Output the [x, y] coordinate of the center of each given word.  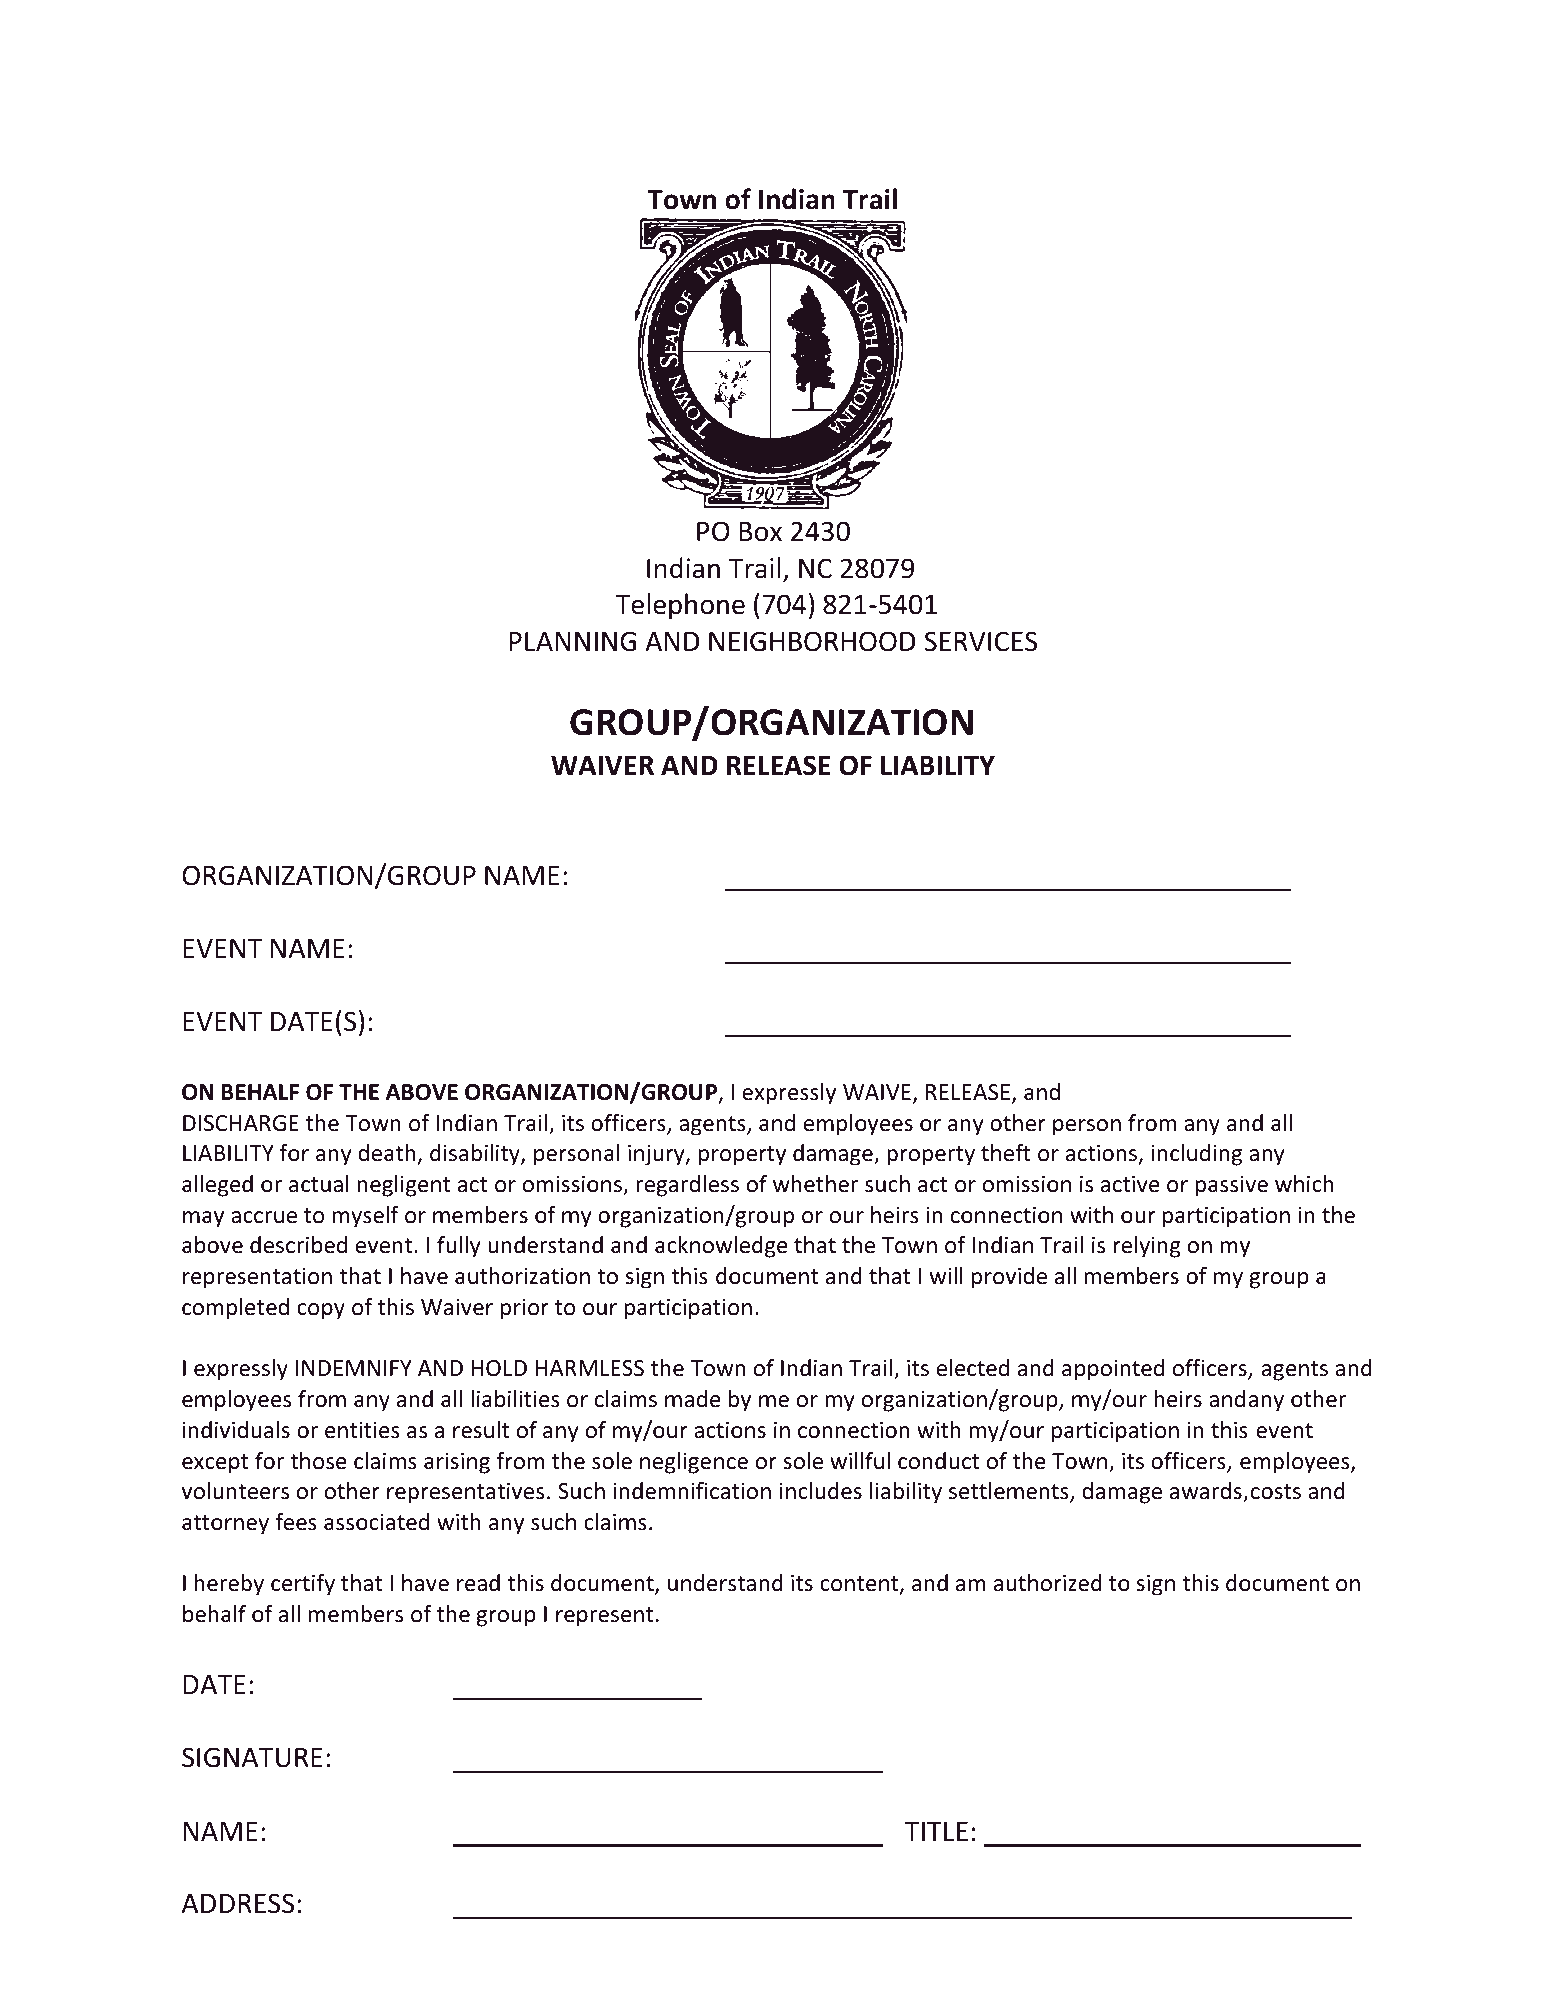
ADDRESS [238, 1903]
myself [366, 1217]
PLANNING [572, 641]
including [1196, 1155]
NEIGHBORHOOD [812, 641]
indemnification [692, 1491]
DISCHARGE [241, 1123]
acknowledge [721, 1247]
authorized [1048, 1583]
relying [1147, 1247]
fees [296, 1522]
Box [760, 532]
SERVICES [981, 641]
